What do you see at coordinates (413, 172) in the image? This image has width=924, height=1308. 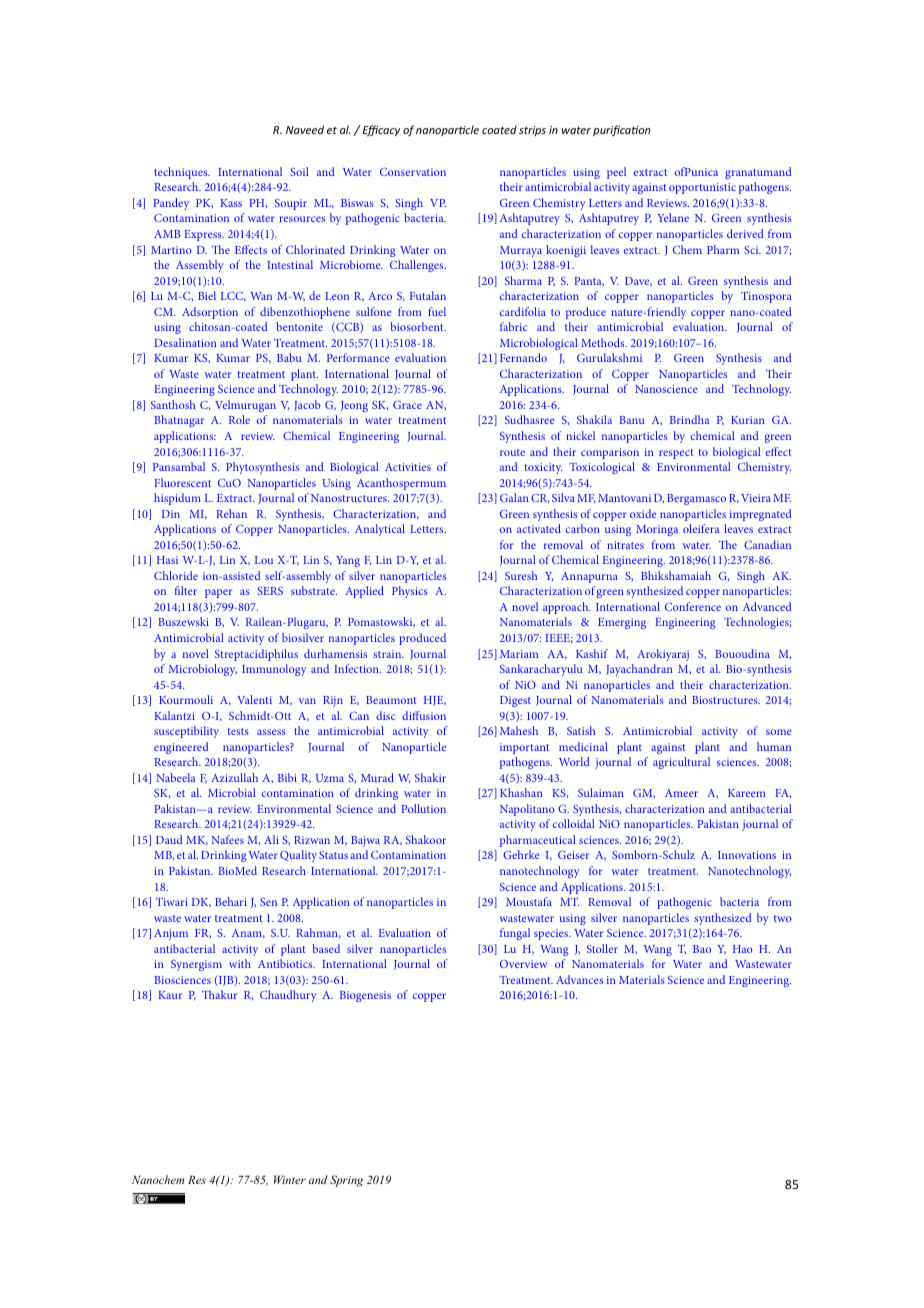 I see `Conservation` at bounding box center [413, 172].
